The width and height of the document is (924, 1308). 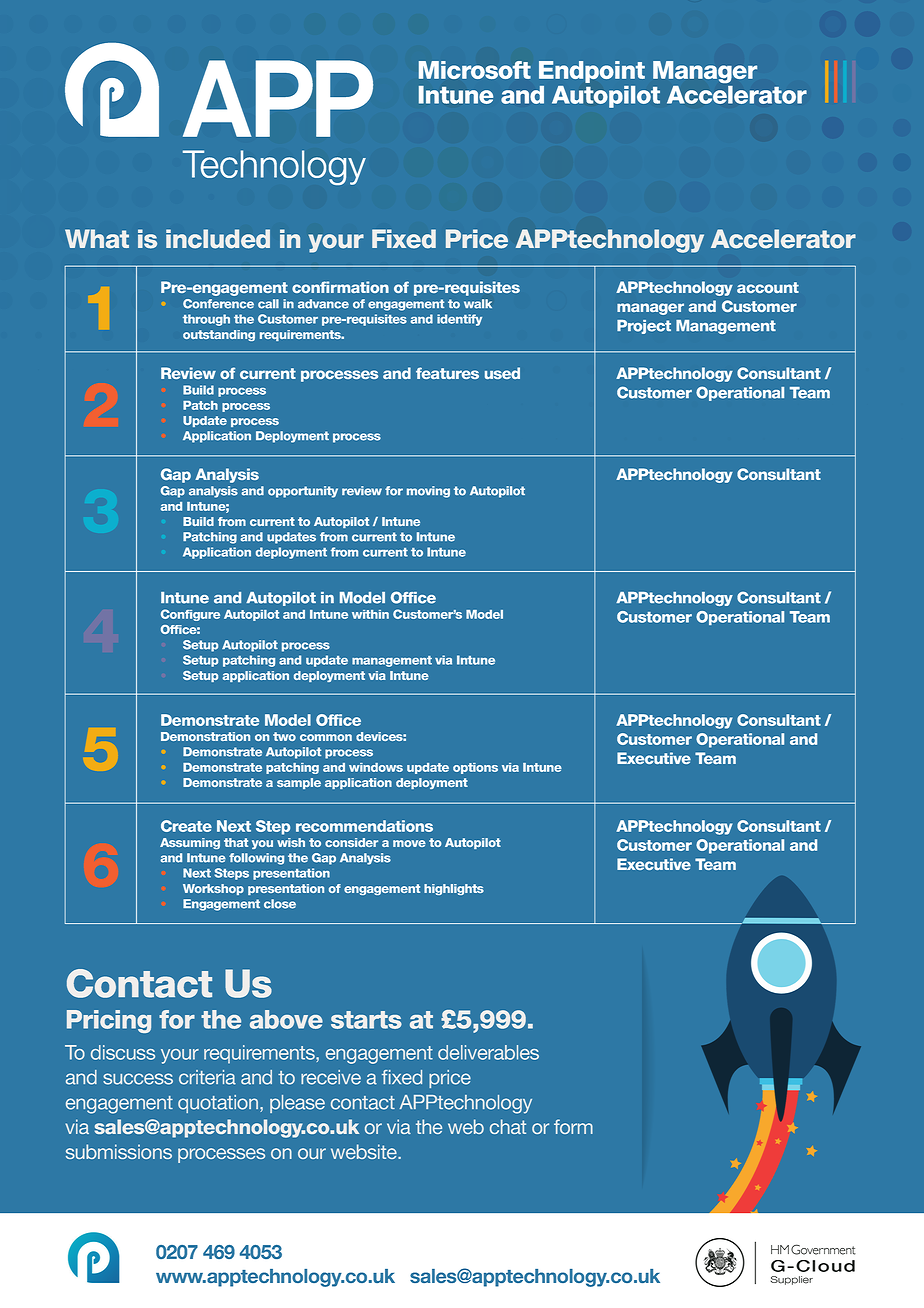 I want to click on Configure, so click(x=190, y=615).
